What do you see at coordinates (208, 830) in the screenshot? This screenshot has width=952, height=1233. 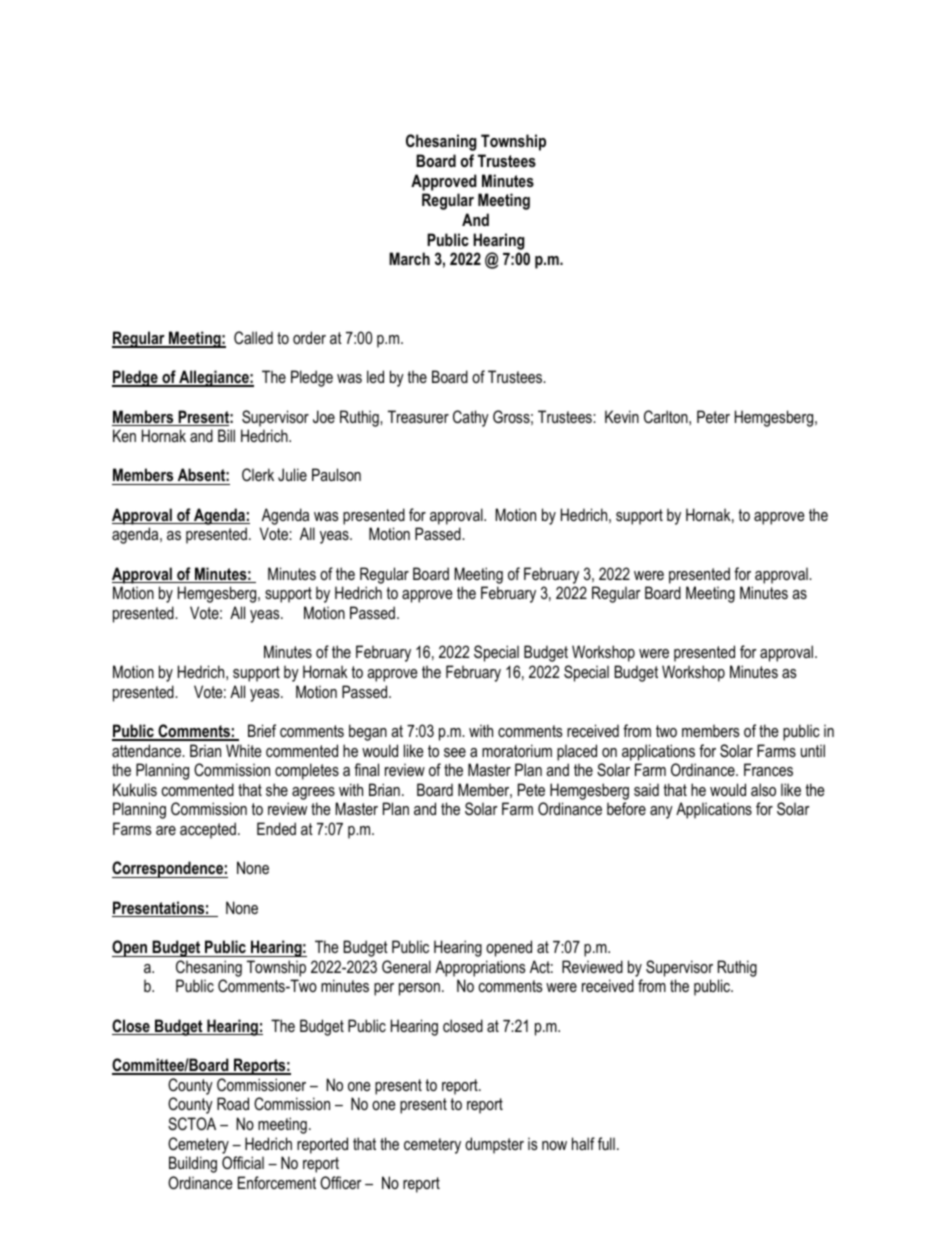 I see `accepted` at bounding box center [208, 830].
